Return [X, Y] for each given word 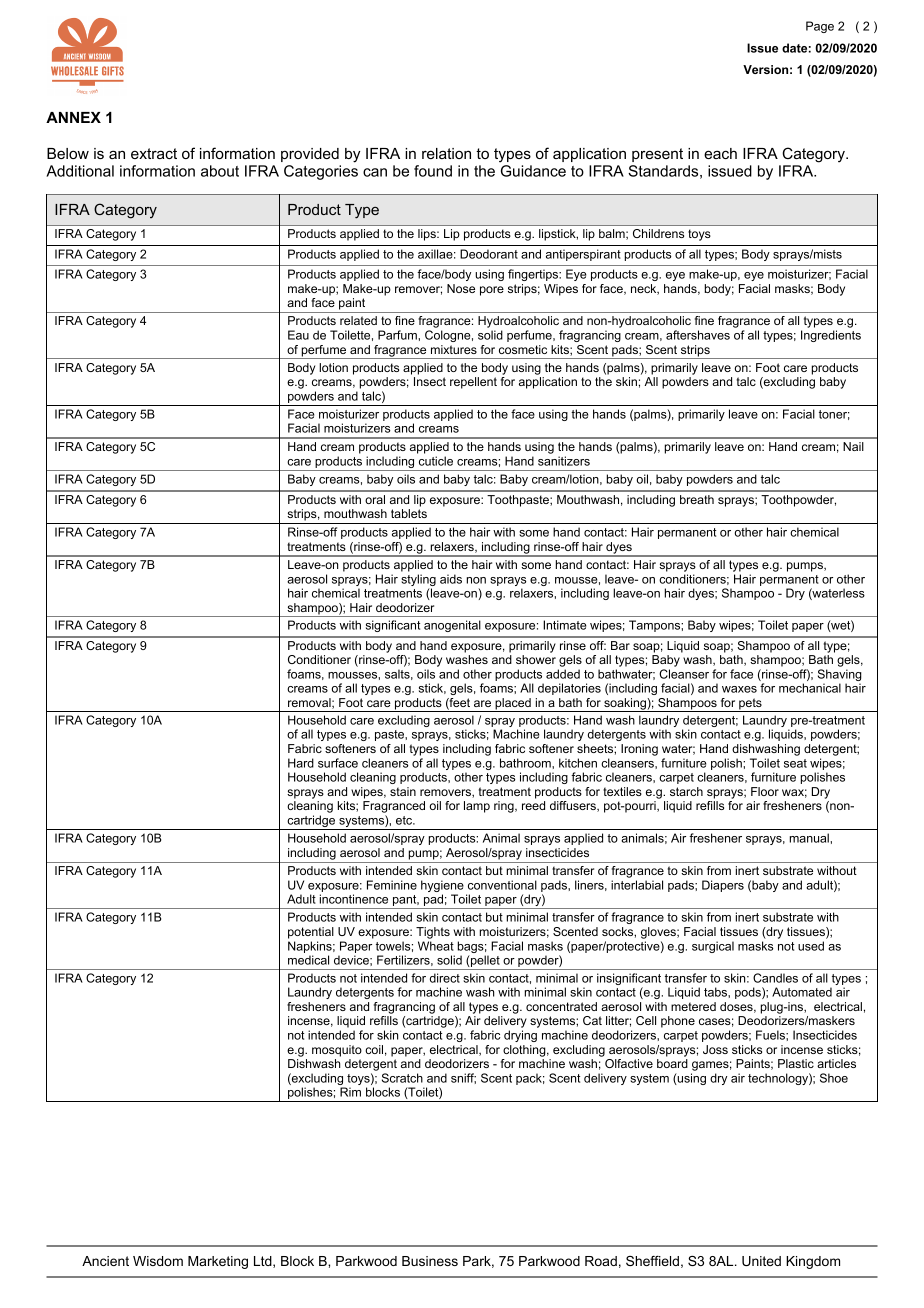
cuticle [436, 461]
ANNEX [73, 117]
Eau [298, 335]
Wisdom [158, 1261]
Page [820, 27]
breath [697, 499]
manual [810, 838]
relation [446, 153]
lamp [477, 807]
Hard [301, 763]
